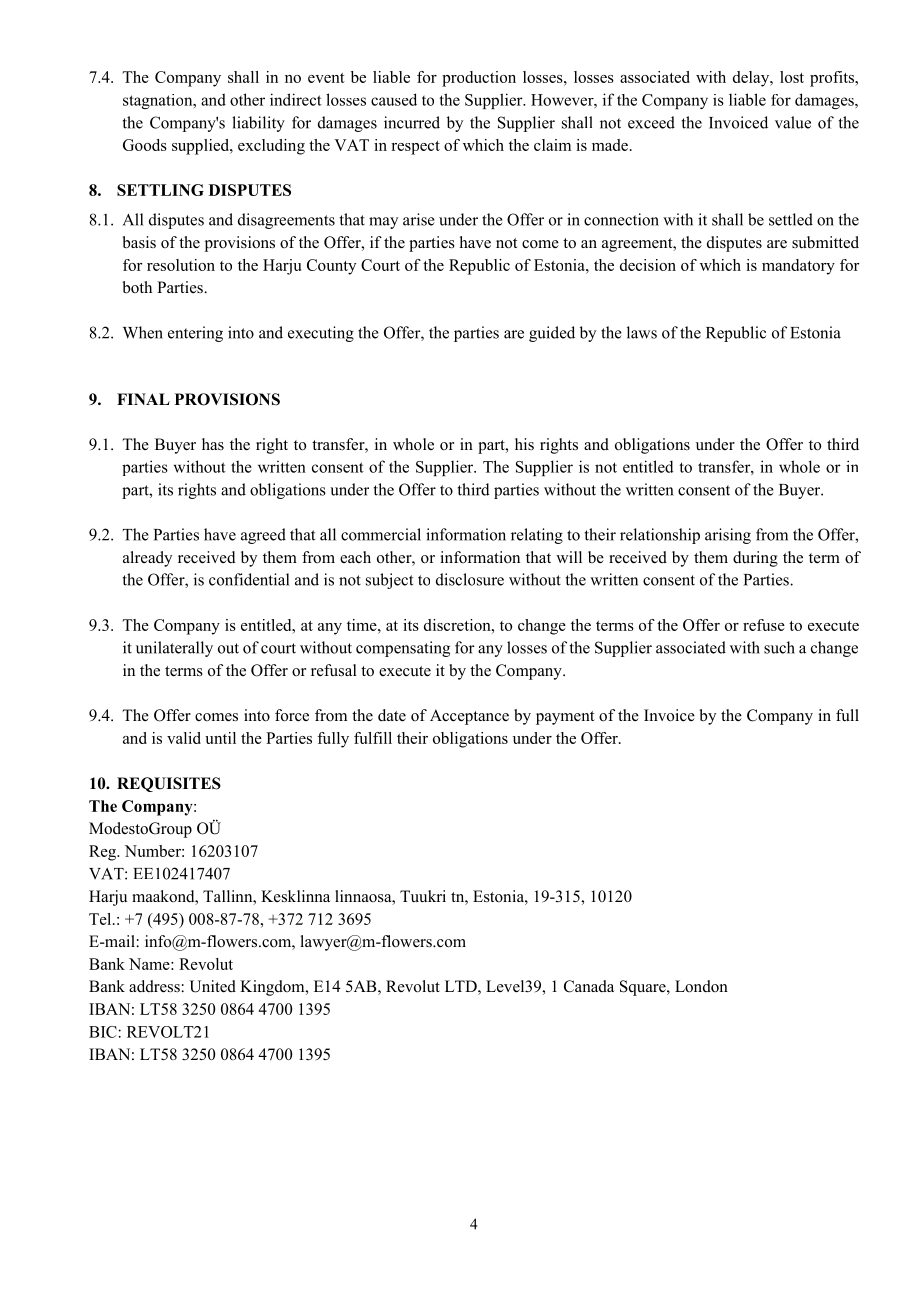 The image size is (924, 1308). I want to click on United, so click(212, 986).
